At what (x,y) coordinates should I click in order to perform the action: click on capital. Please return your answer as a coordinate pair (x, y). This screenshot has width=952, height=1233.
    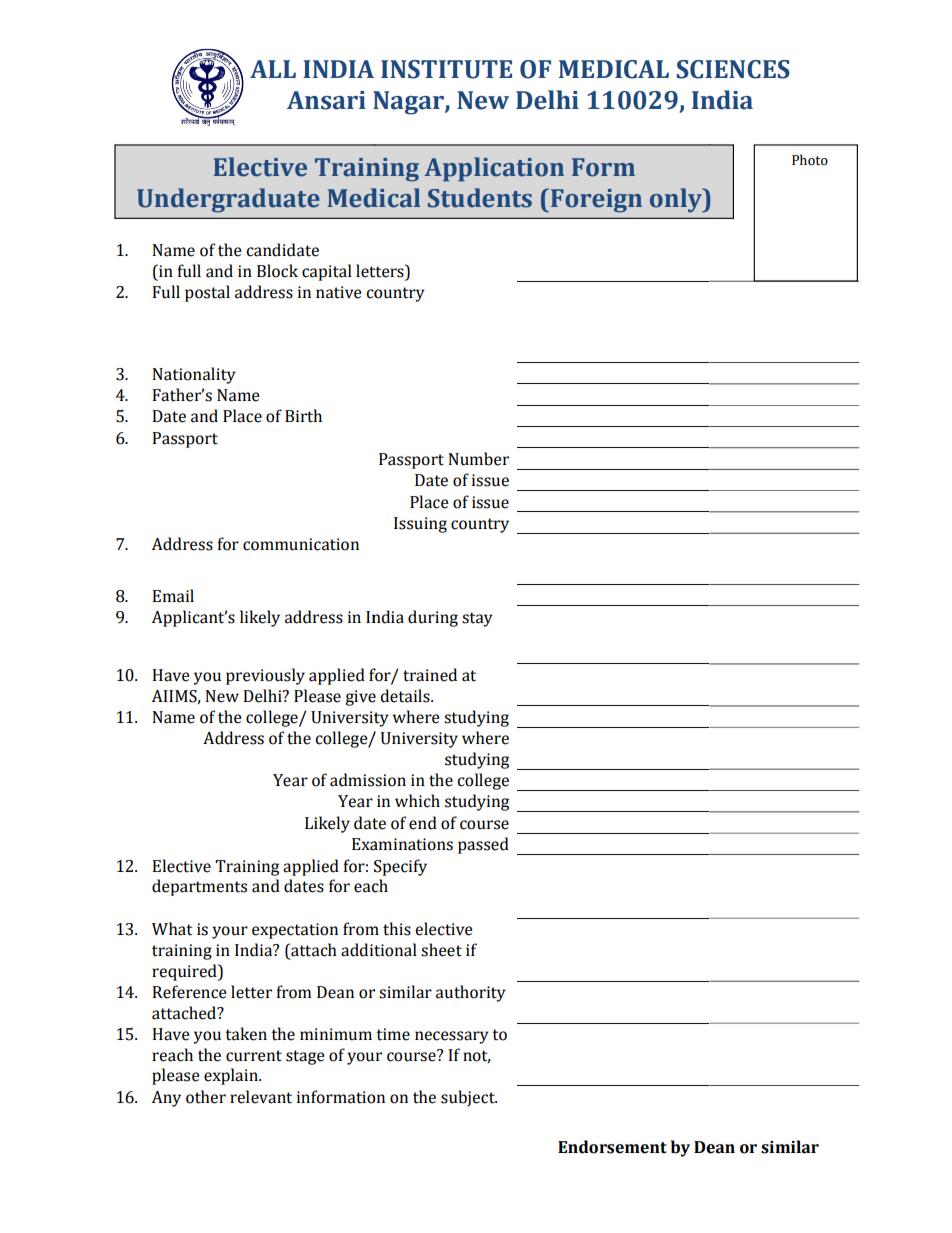
    Looking at the image, I should click on (327, 272).
